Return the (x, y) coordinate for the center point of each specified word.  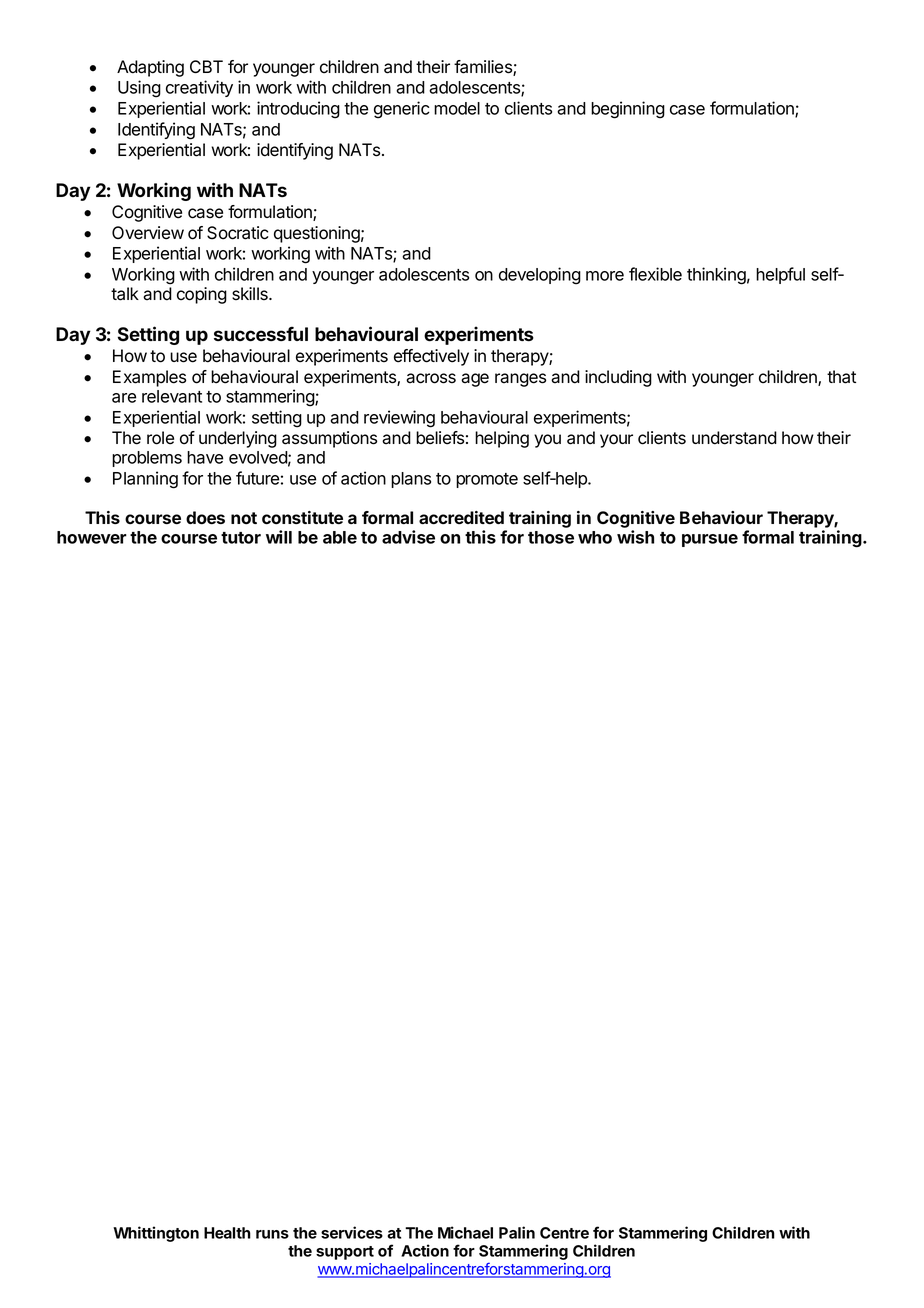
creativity (199, 88)
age (475, 380)
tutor (241, 538)
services (352, 1232)
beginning (628, 110)
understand (734, 438)
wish (635, 537)
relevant (172, 396)
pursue (710, 540)
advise (408, 537)
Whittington (156, 1234)
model (457, 108)
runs (272, 1234)
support (345, 1253)
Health (227, 1233)
